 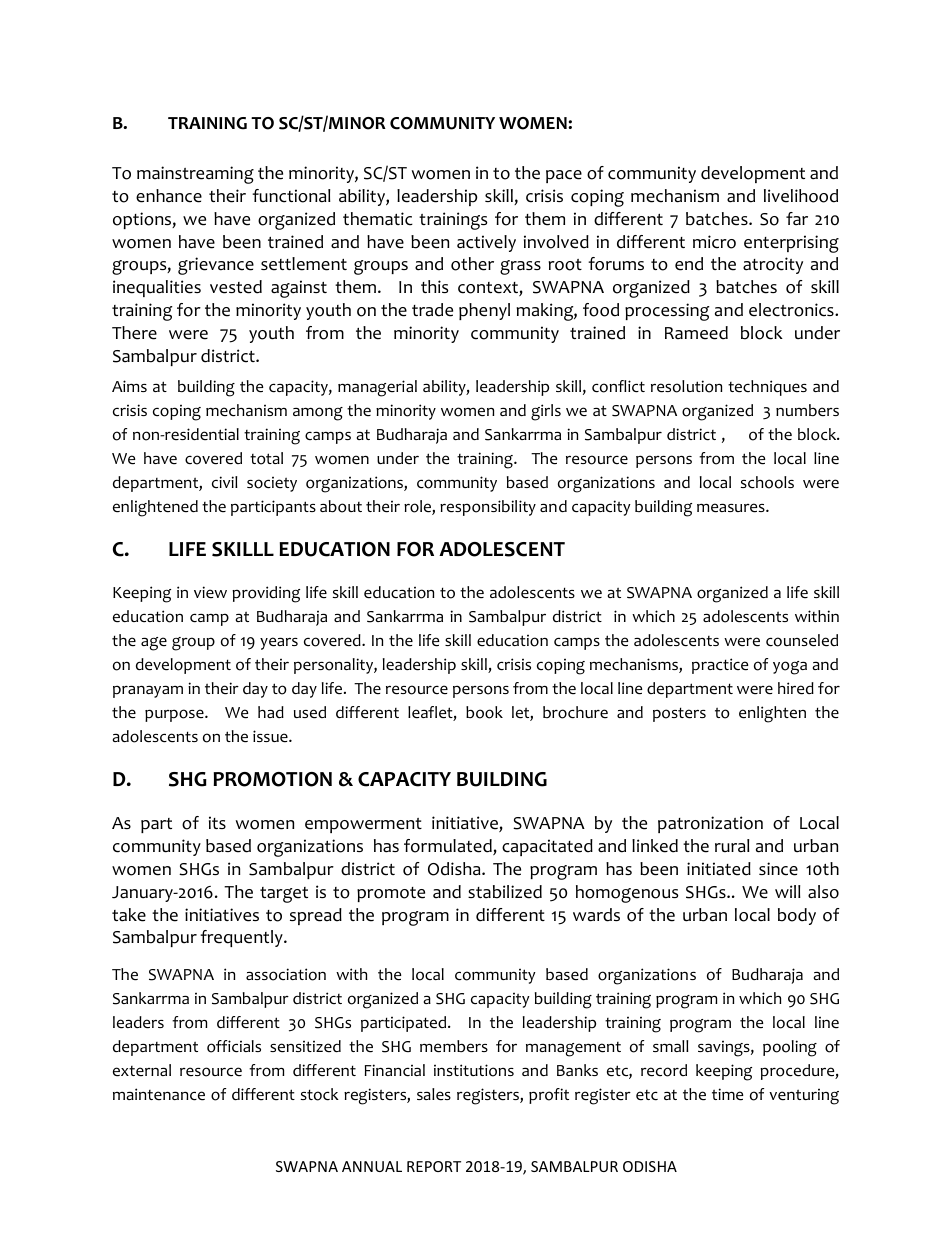 I want to click on schools, so click(x=767, y=482).
